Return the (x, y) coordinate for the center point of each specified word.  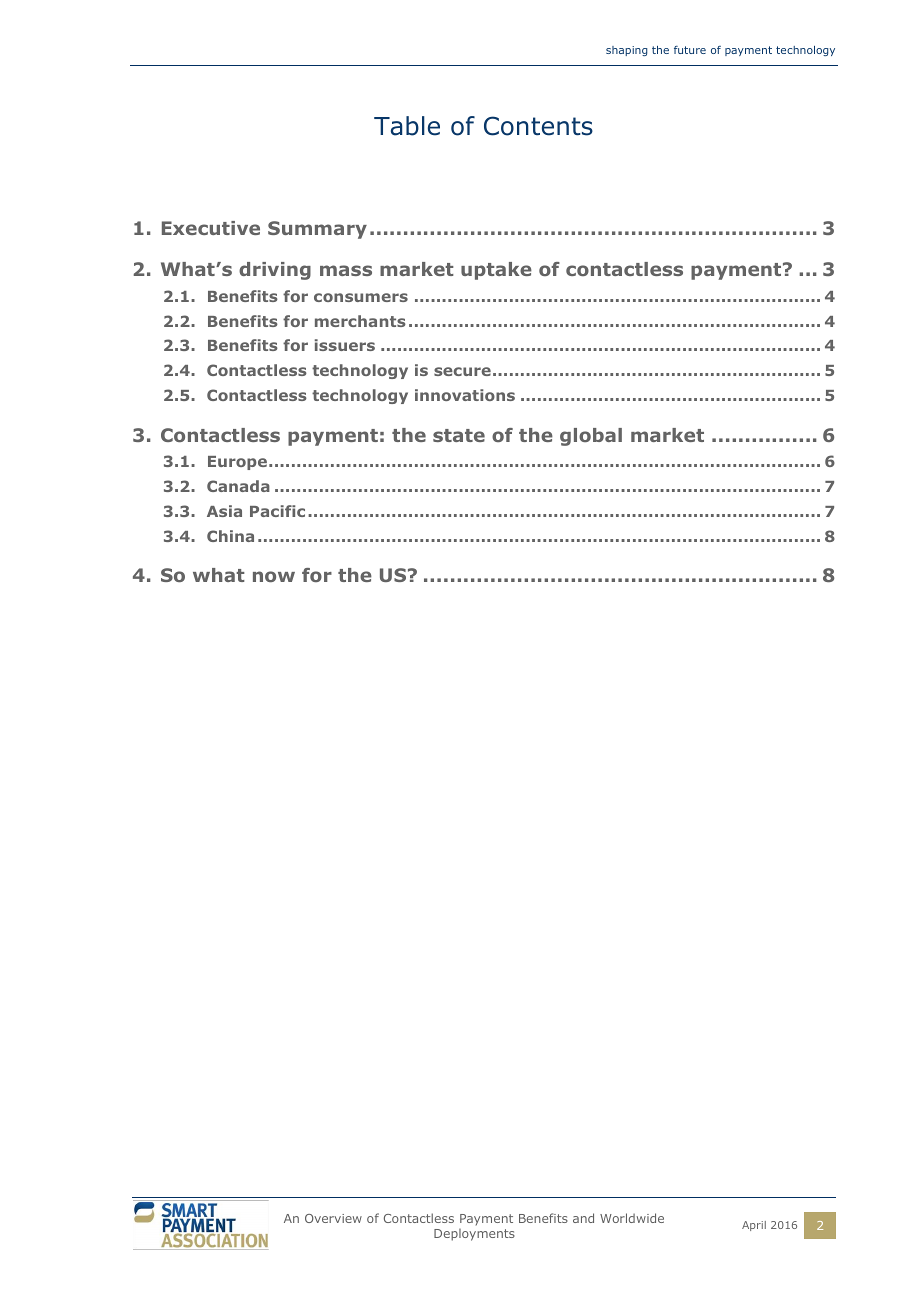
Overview (333, 1218)
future (690, 50)
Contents (538, 126)
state (459, 435)
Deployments (474, 1235)
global (591, 437)
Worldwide (632, 1218)
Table (407, 126)
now (274, 576)
